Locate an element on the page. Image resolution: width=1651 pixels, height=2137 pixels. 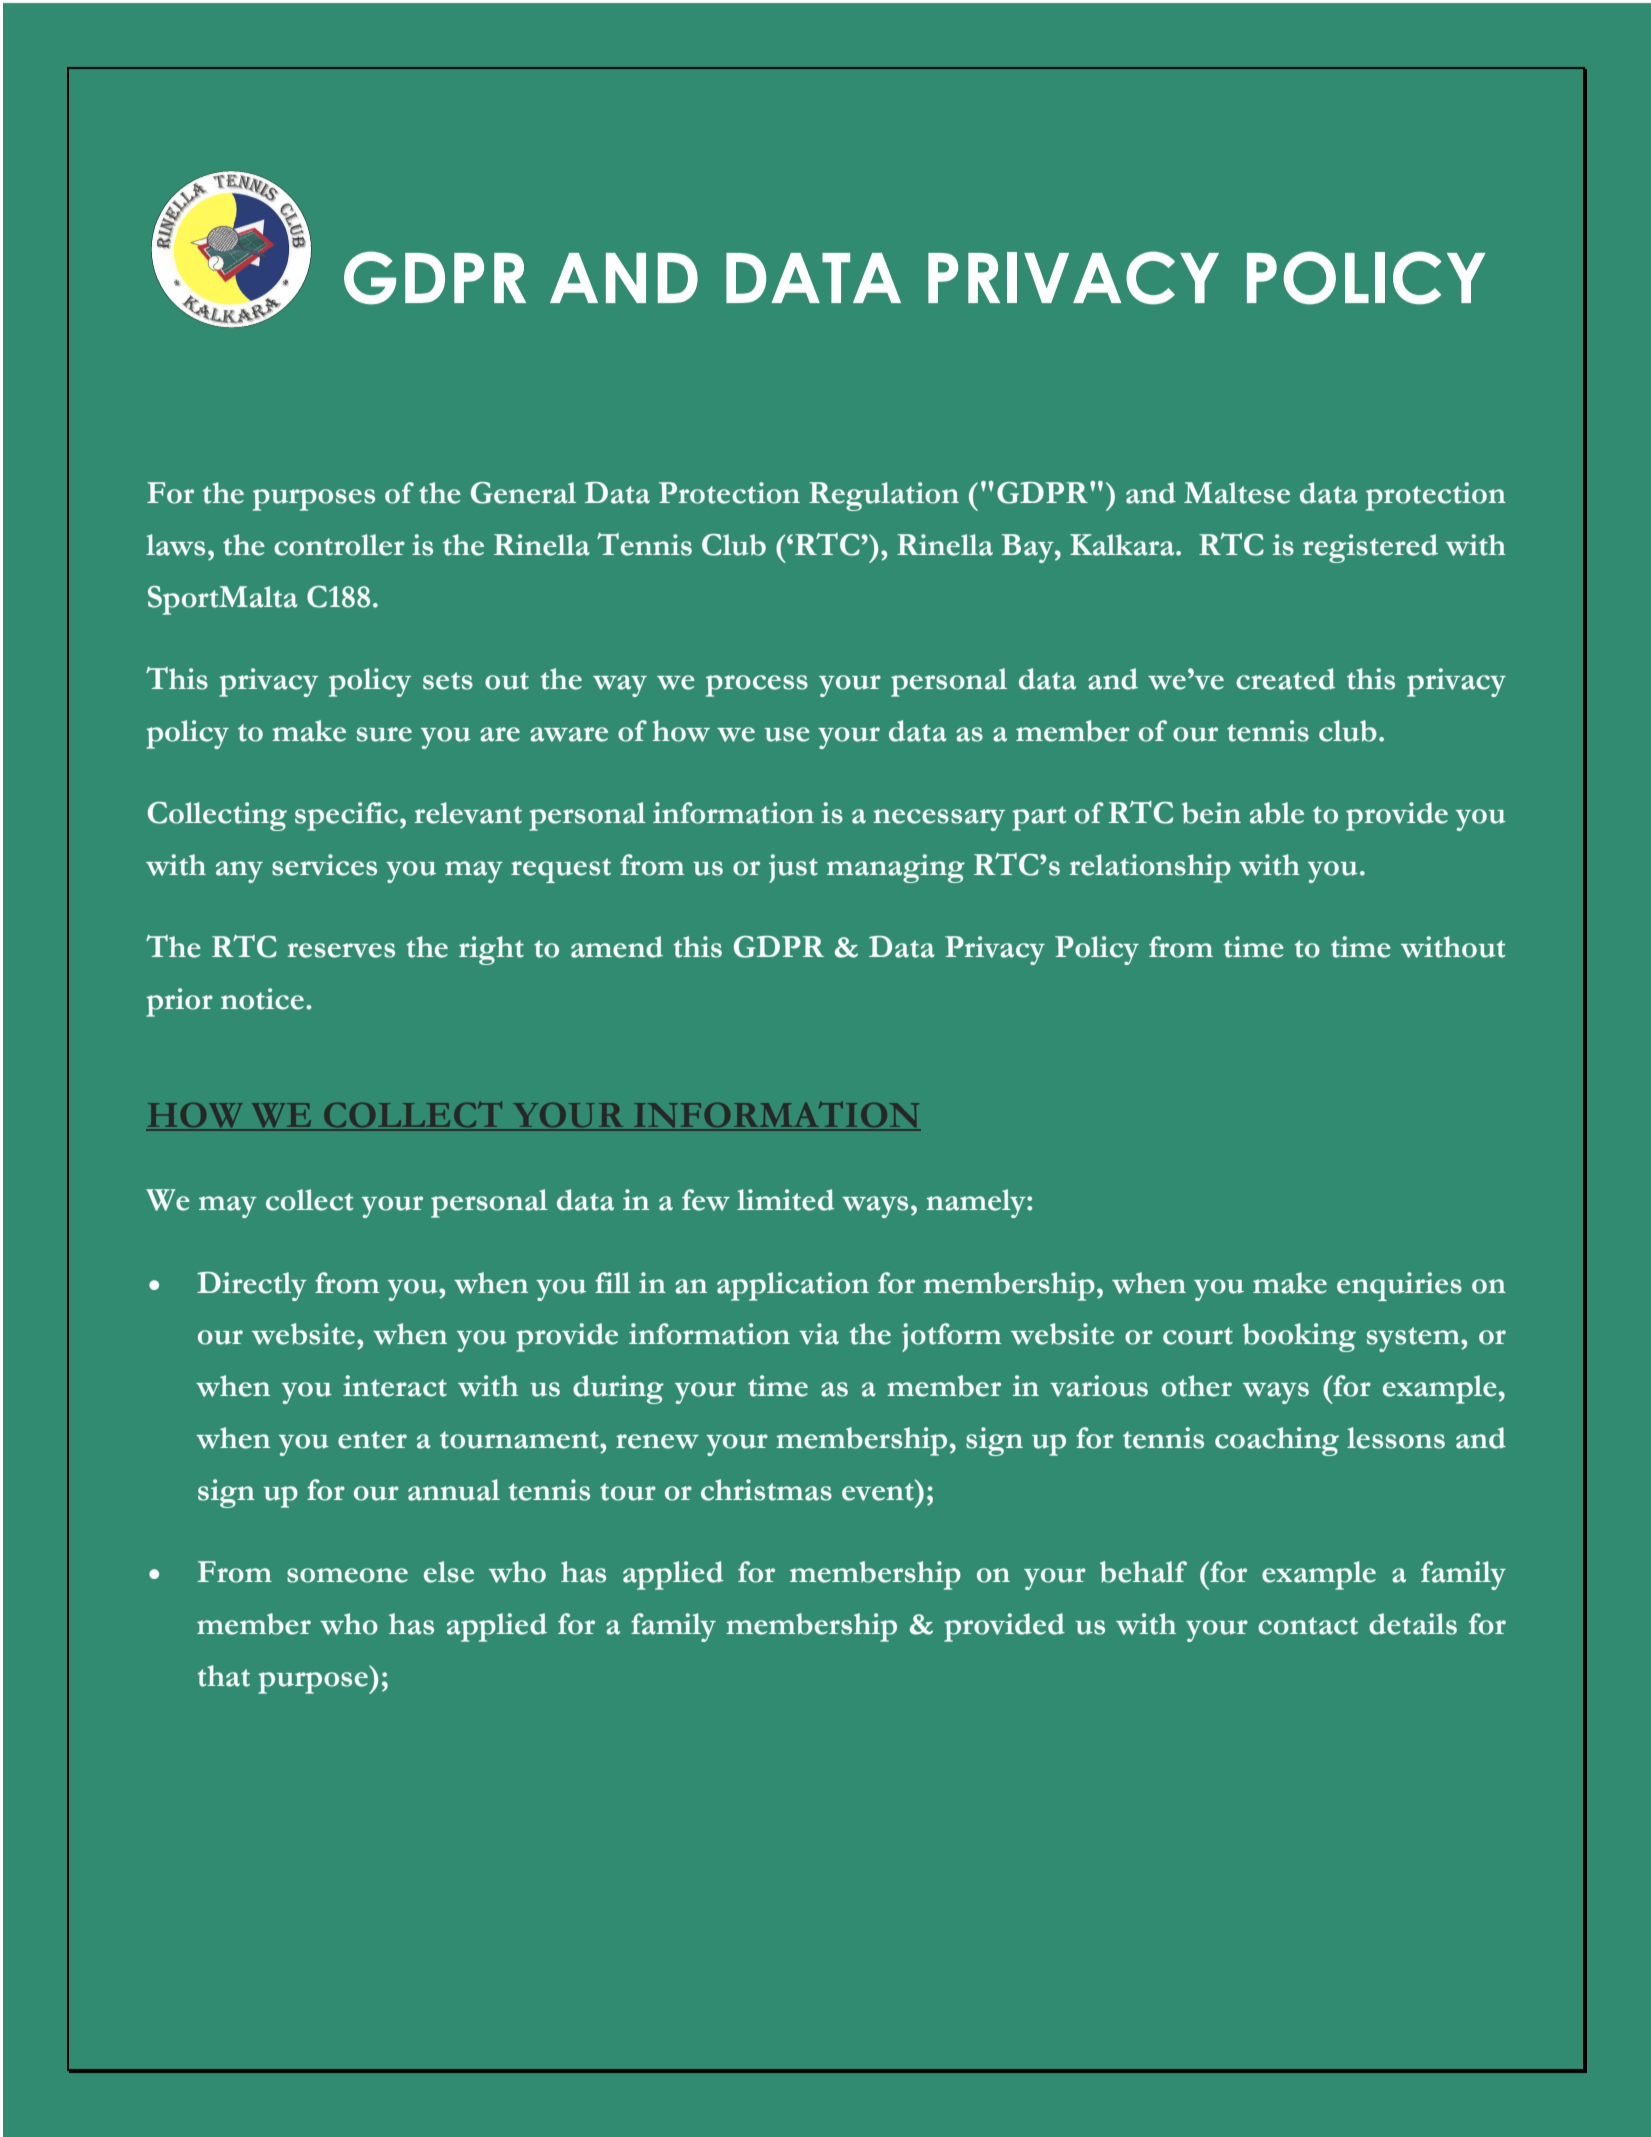
Regulation is located at coordinates (884, 496).
